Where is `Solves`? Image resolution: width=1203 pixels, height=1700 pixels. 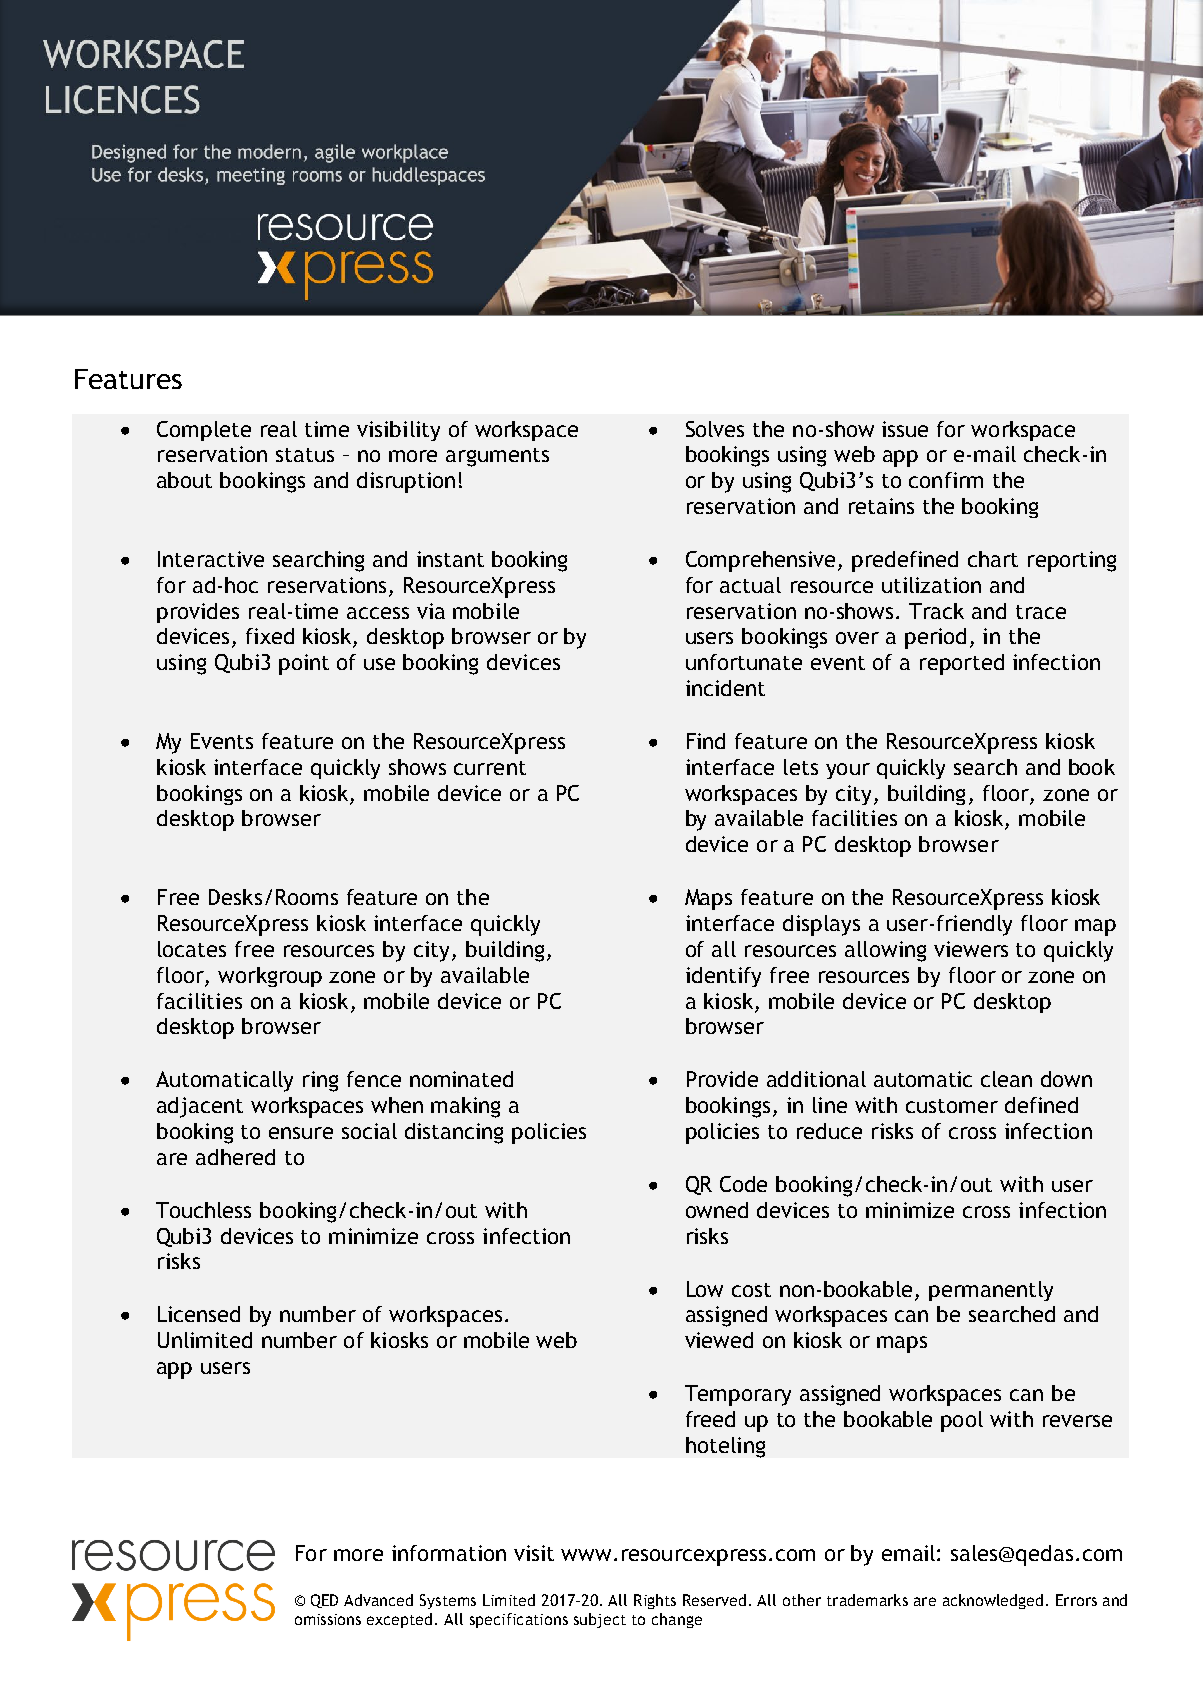
Solves is located at coordinates (715, 429).
